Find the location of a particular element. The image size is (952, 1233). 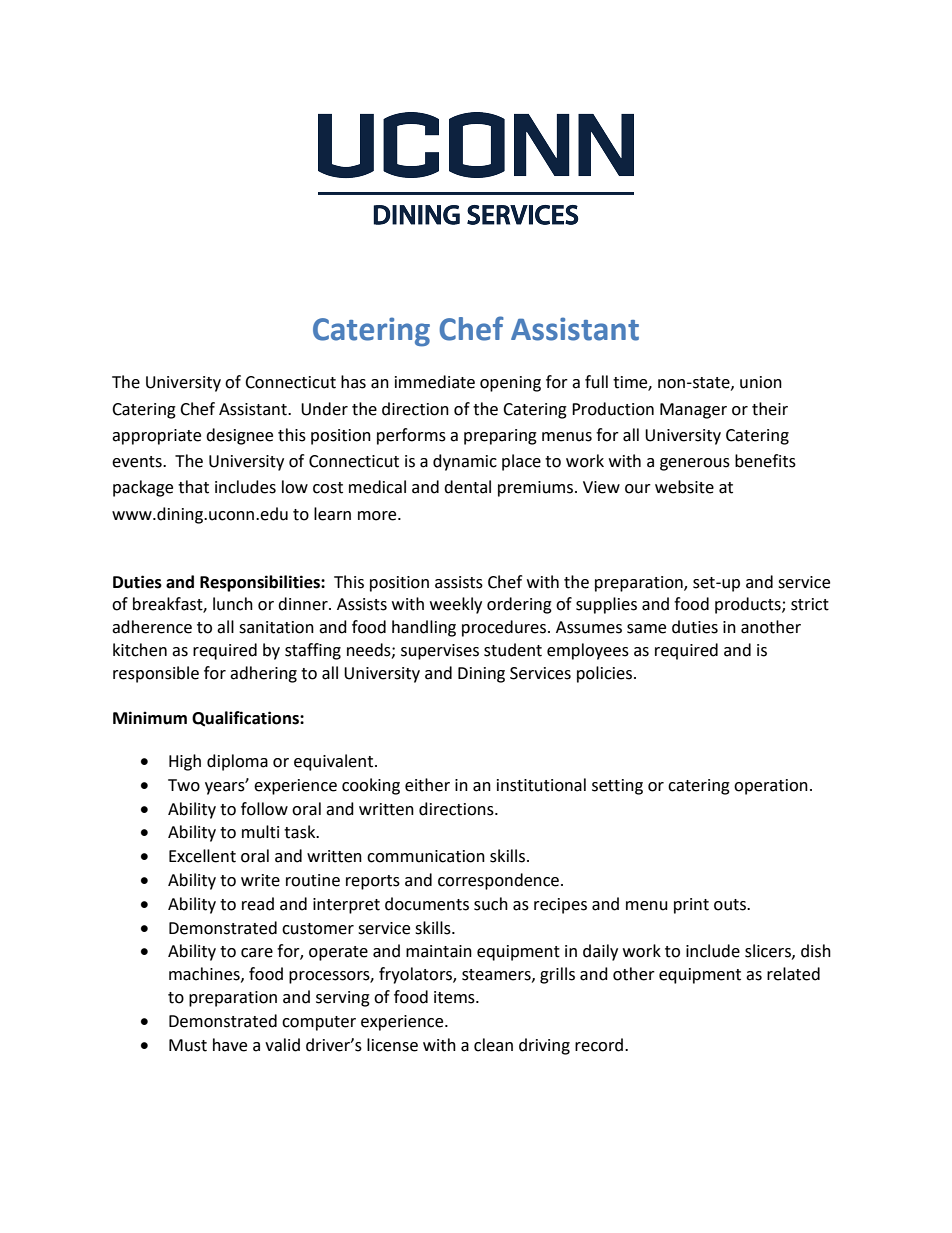

Excellent is located at coordinates (202, 856).
